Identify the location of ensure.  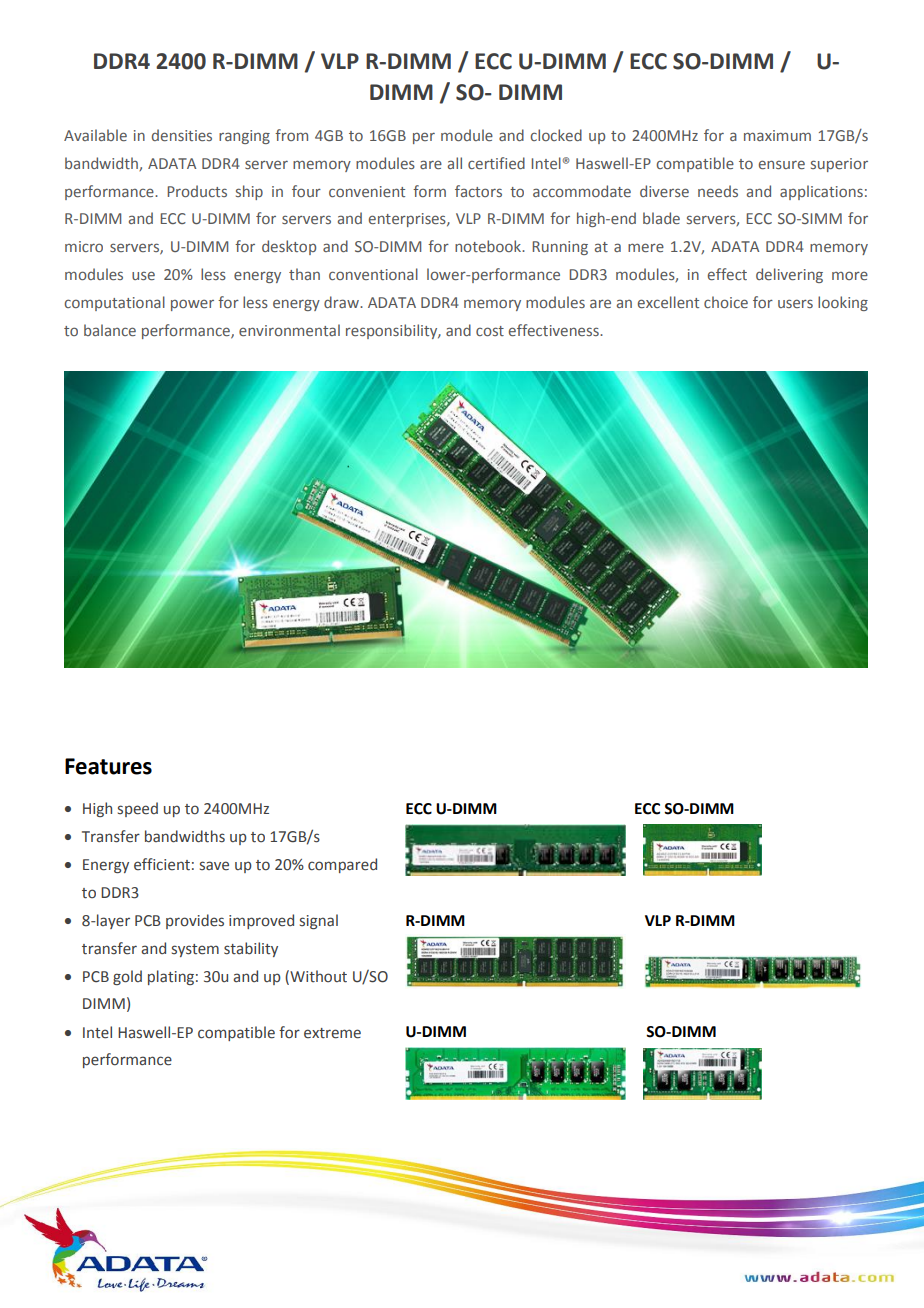
(782, 164).
